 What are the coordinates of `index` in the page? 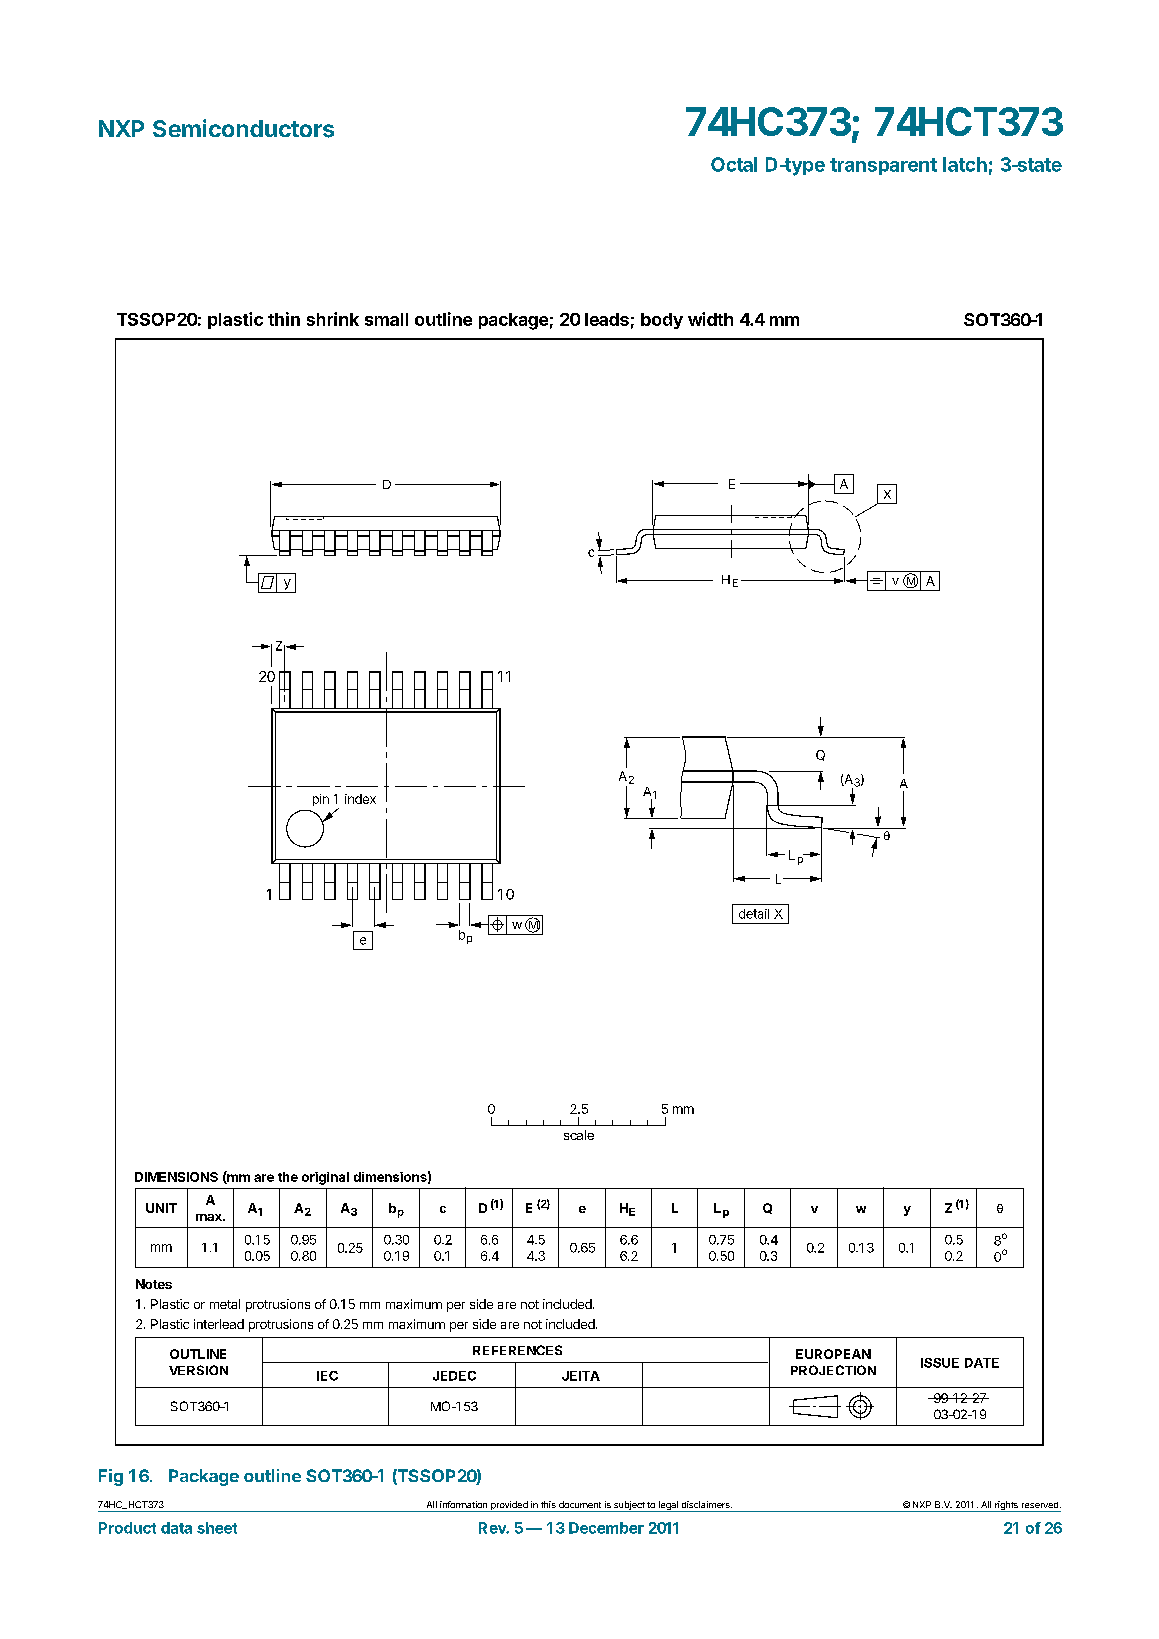 It's located at (360, 799).
